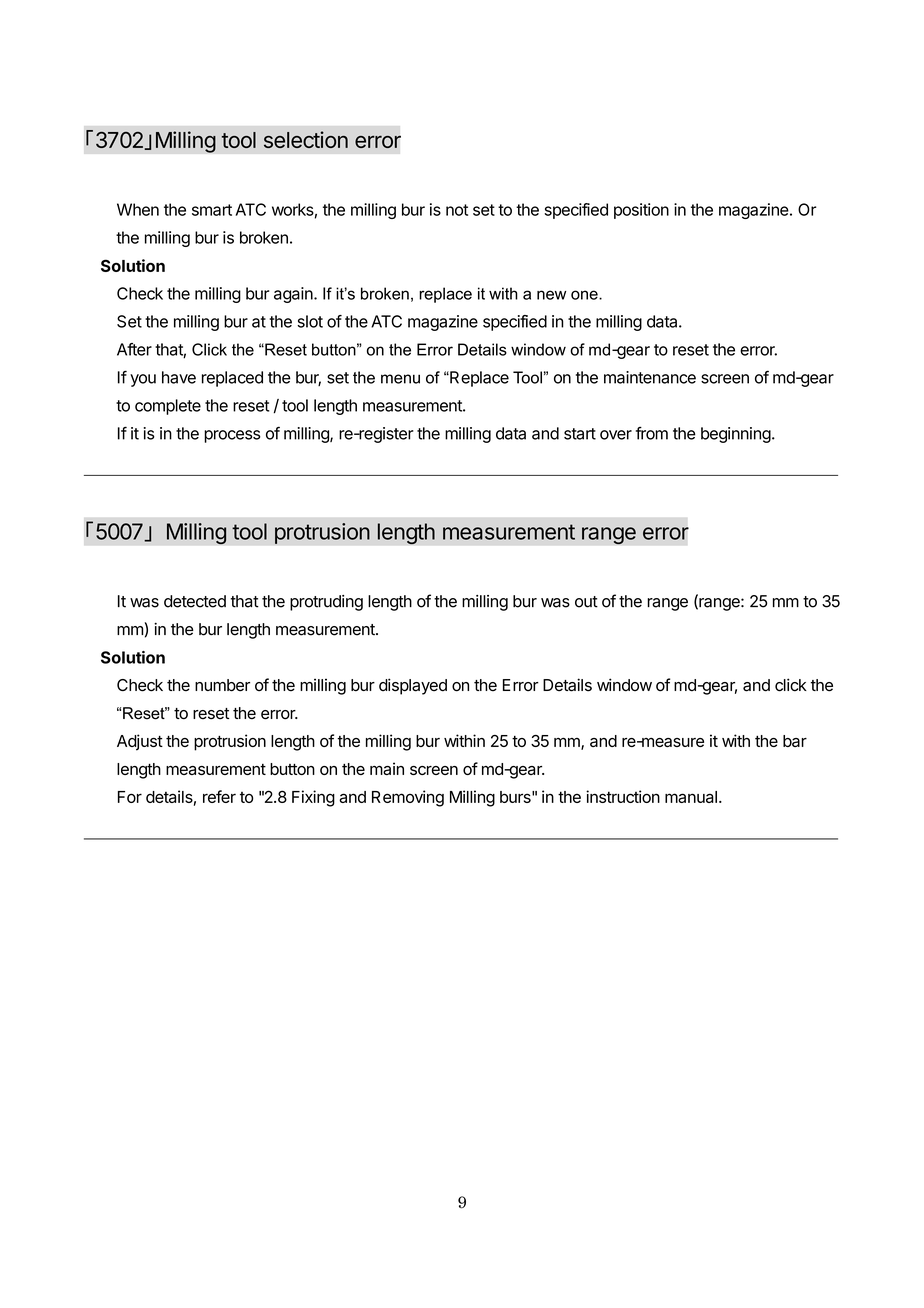 This screenshot has height=1308, width=924. Describe the element at coordinates (585, 295) in the screenshot. I see `one` at that location.
